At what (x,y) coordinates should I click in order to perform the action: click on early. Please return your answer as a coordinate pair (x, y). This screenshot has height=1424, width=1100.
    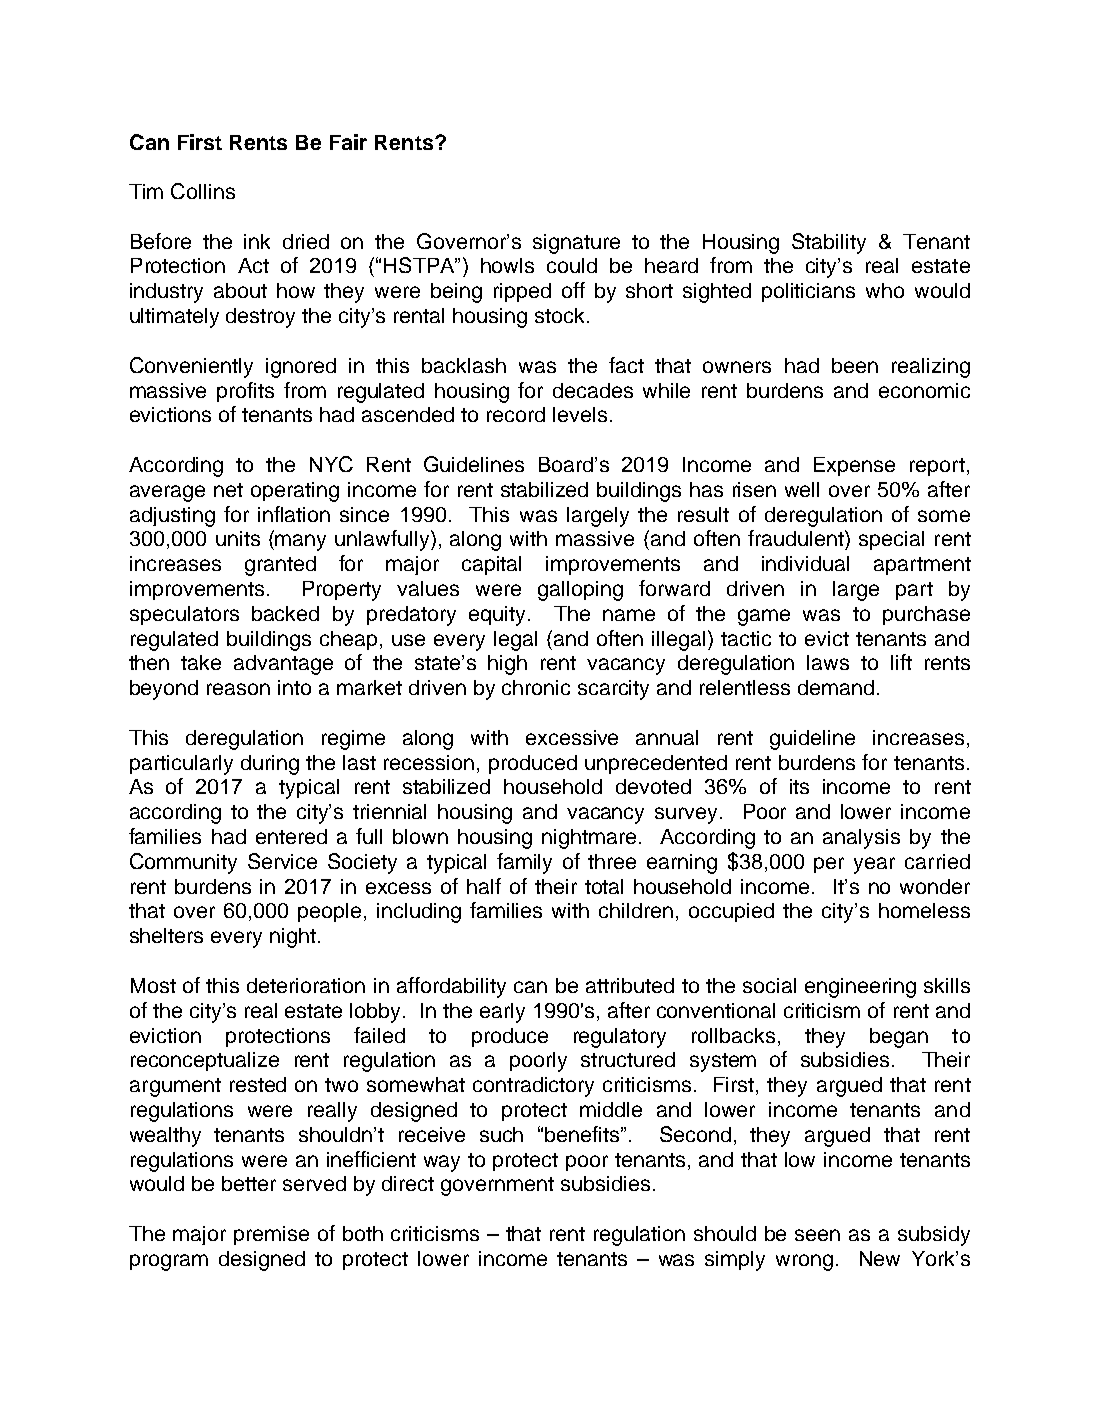
    Looking at the image, I should click on (502, 1013).
